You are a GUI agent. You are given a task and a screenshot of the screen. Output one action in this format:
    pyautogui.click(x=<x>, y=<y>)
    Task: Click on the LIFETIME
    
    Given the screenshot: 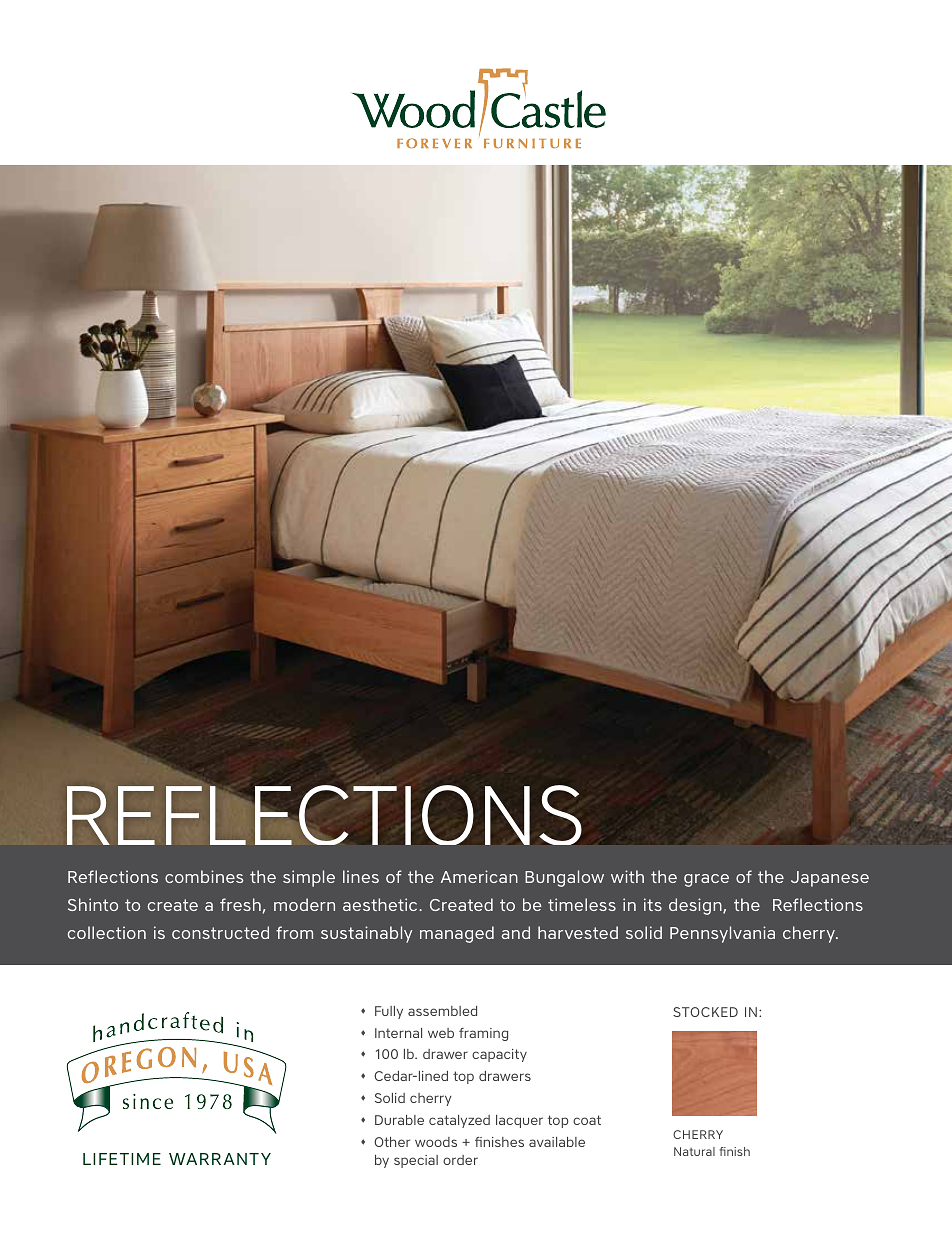 What is the action you would take?
    pyautogui.click(x=122, y=1159)
